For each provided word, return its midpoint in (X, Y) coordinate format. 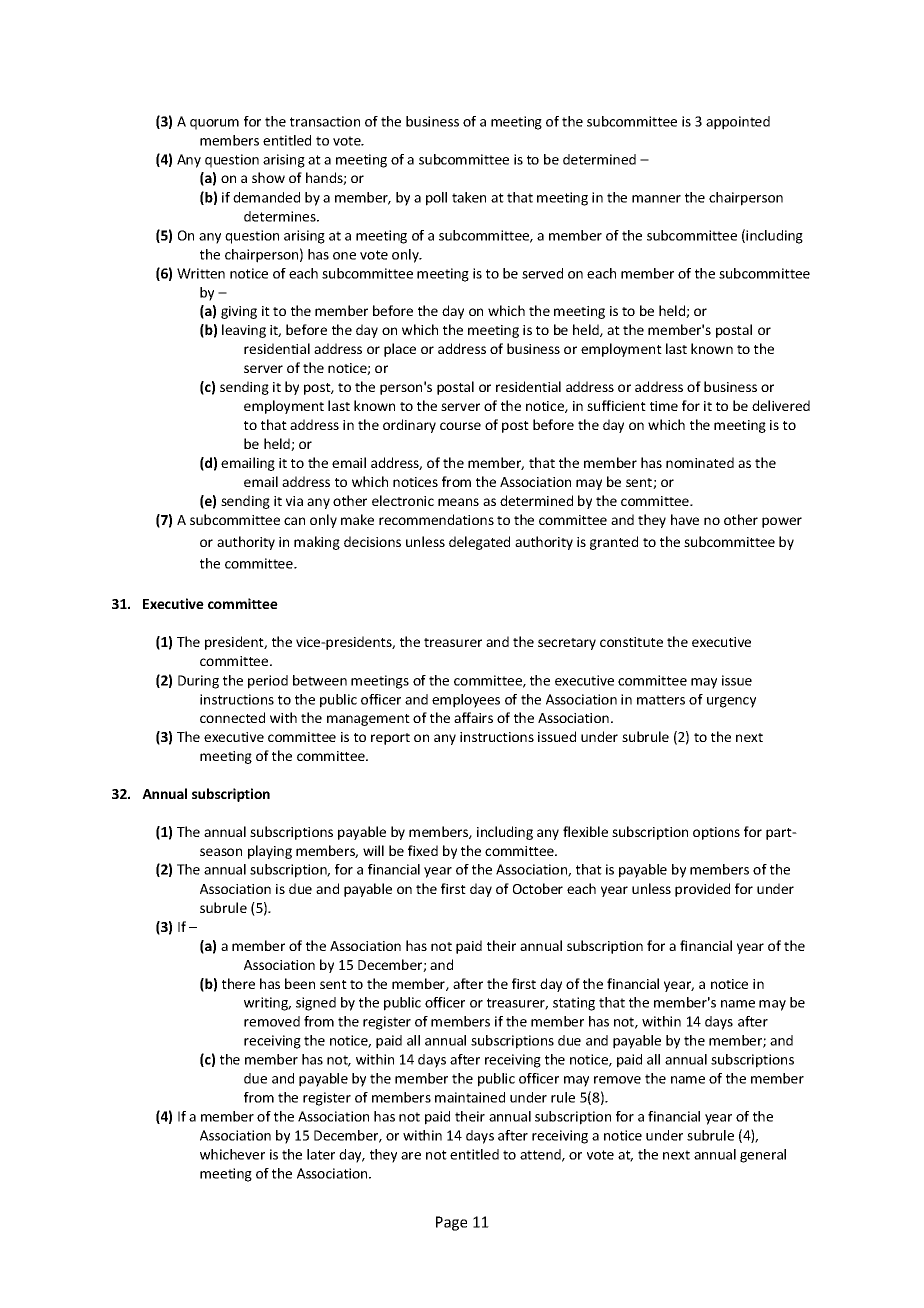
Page (451, 1223)
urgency (731, 702)
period (268, 682)
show (268, 177)
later (321, 1154)
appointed (738, 123)
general (763, 1156)
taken (469, 197)
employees (466, 701)
